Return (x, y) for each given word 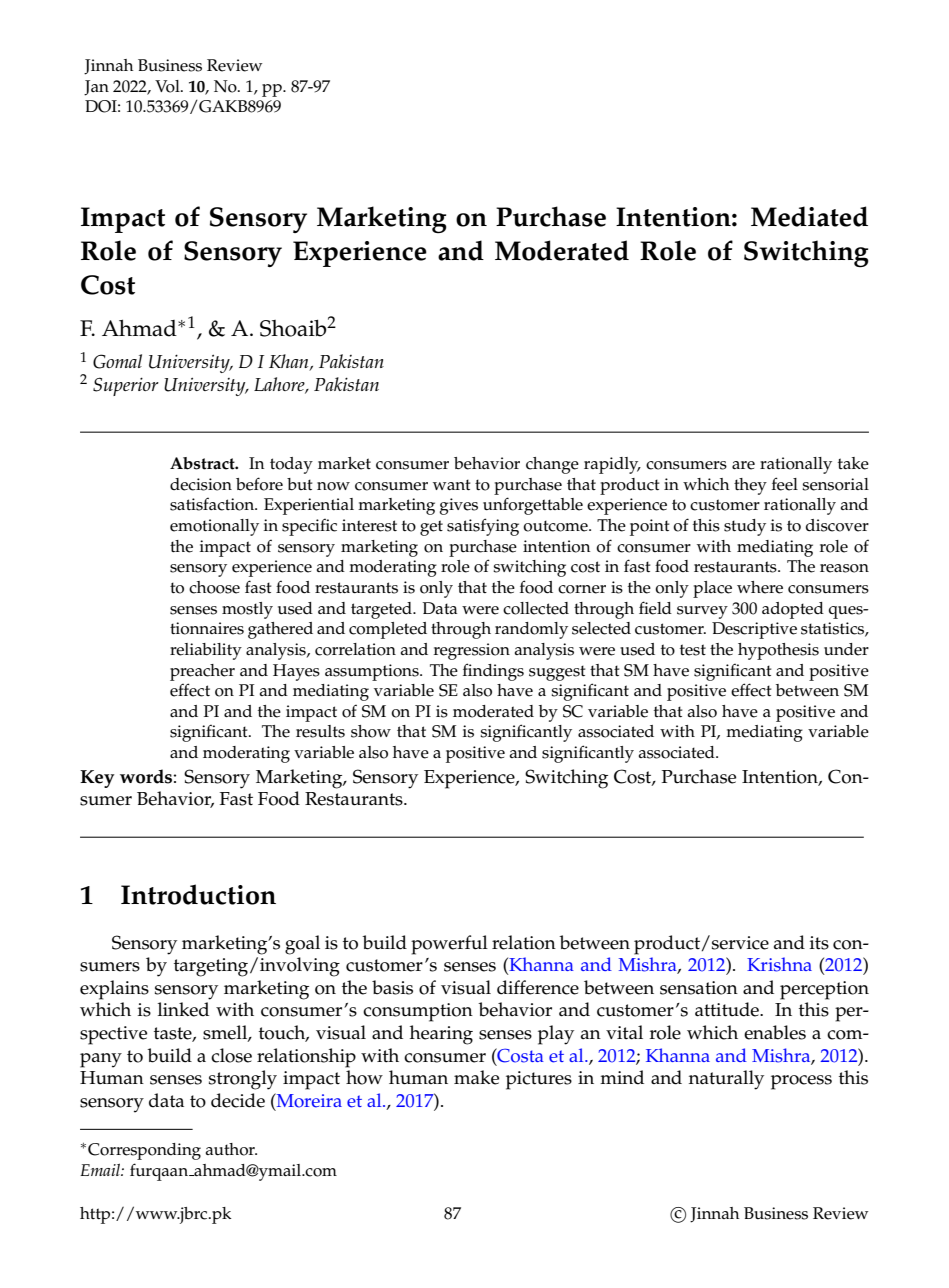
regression (472, 651)
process (801, 1082)
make (476, 1077)
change (552, 465)
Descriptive (754, 630)
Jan (96, 88)
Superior (126, 386)
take (853, 463)
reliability (206, 651)
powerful (449, 945)
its (819, 943)
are (743, 465)
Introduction (198, 894)
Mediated (809, 216)
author (231, 1149)
